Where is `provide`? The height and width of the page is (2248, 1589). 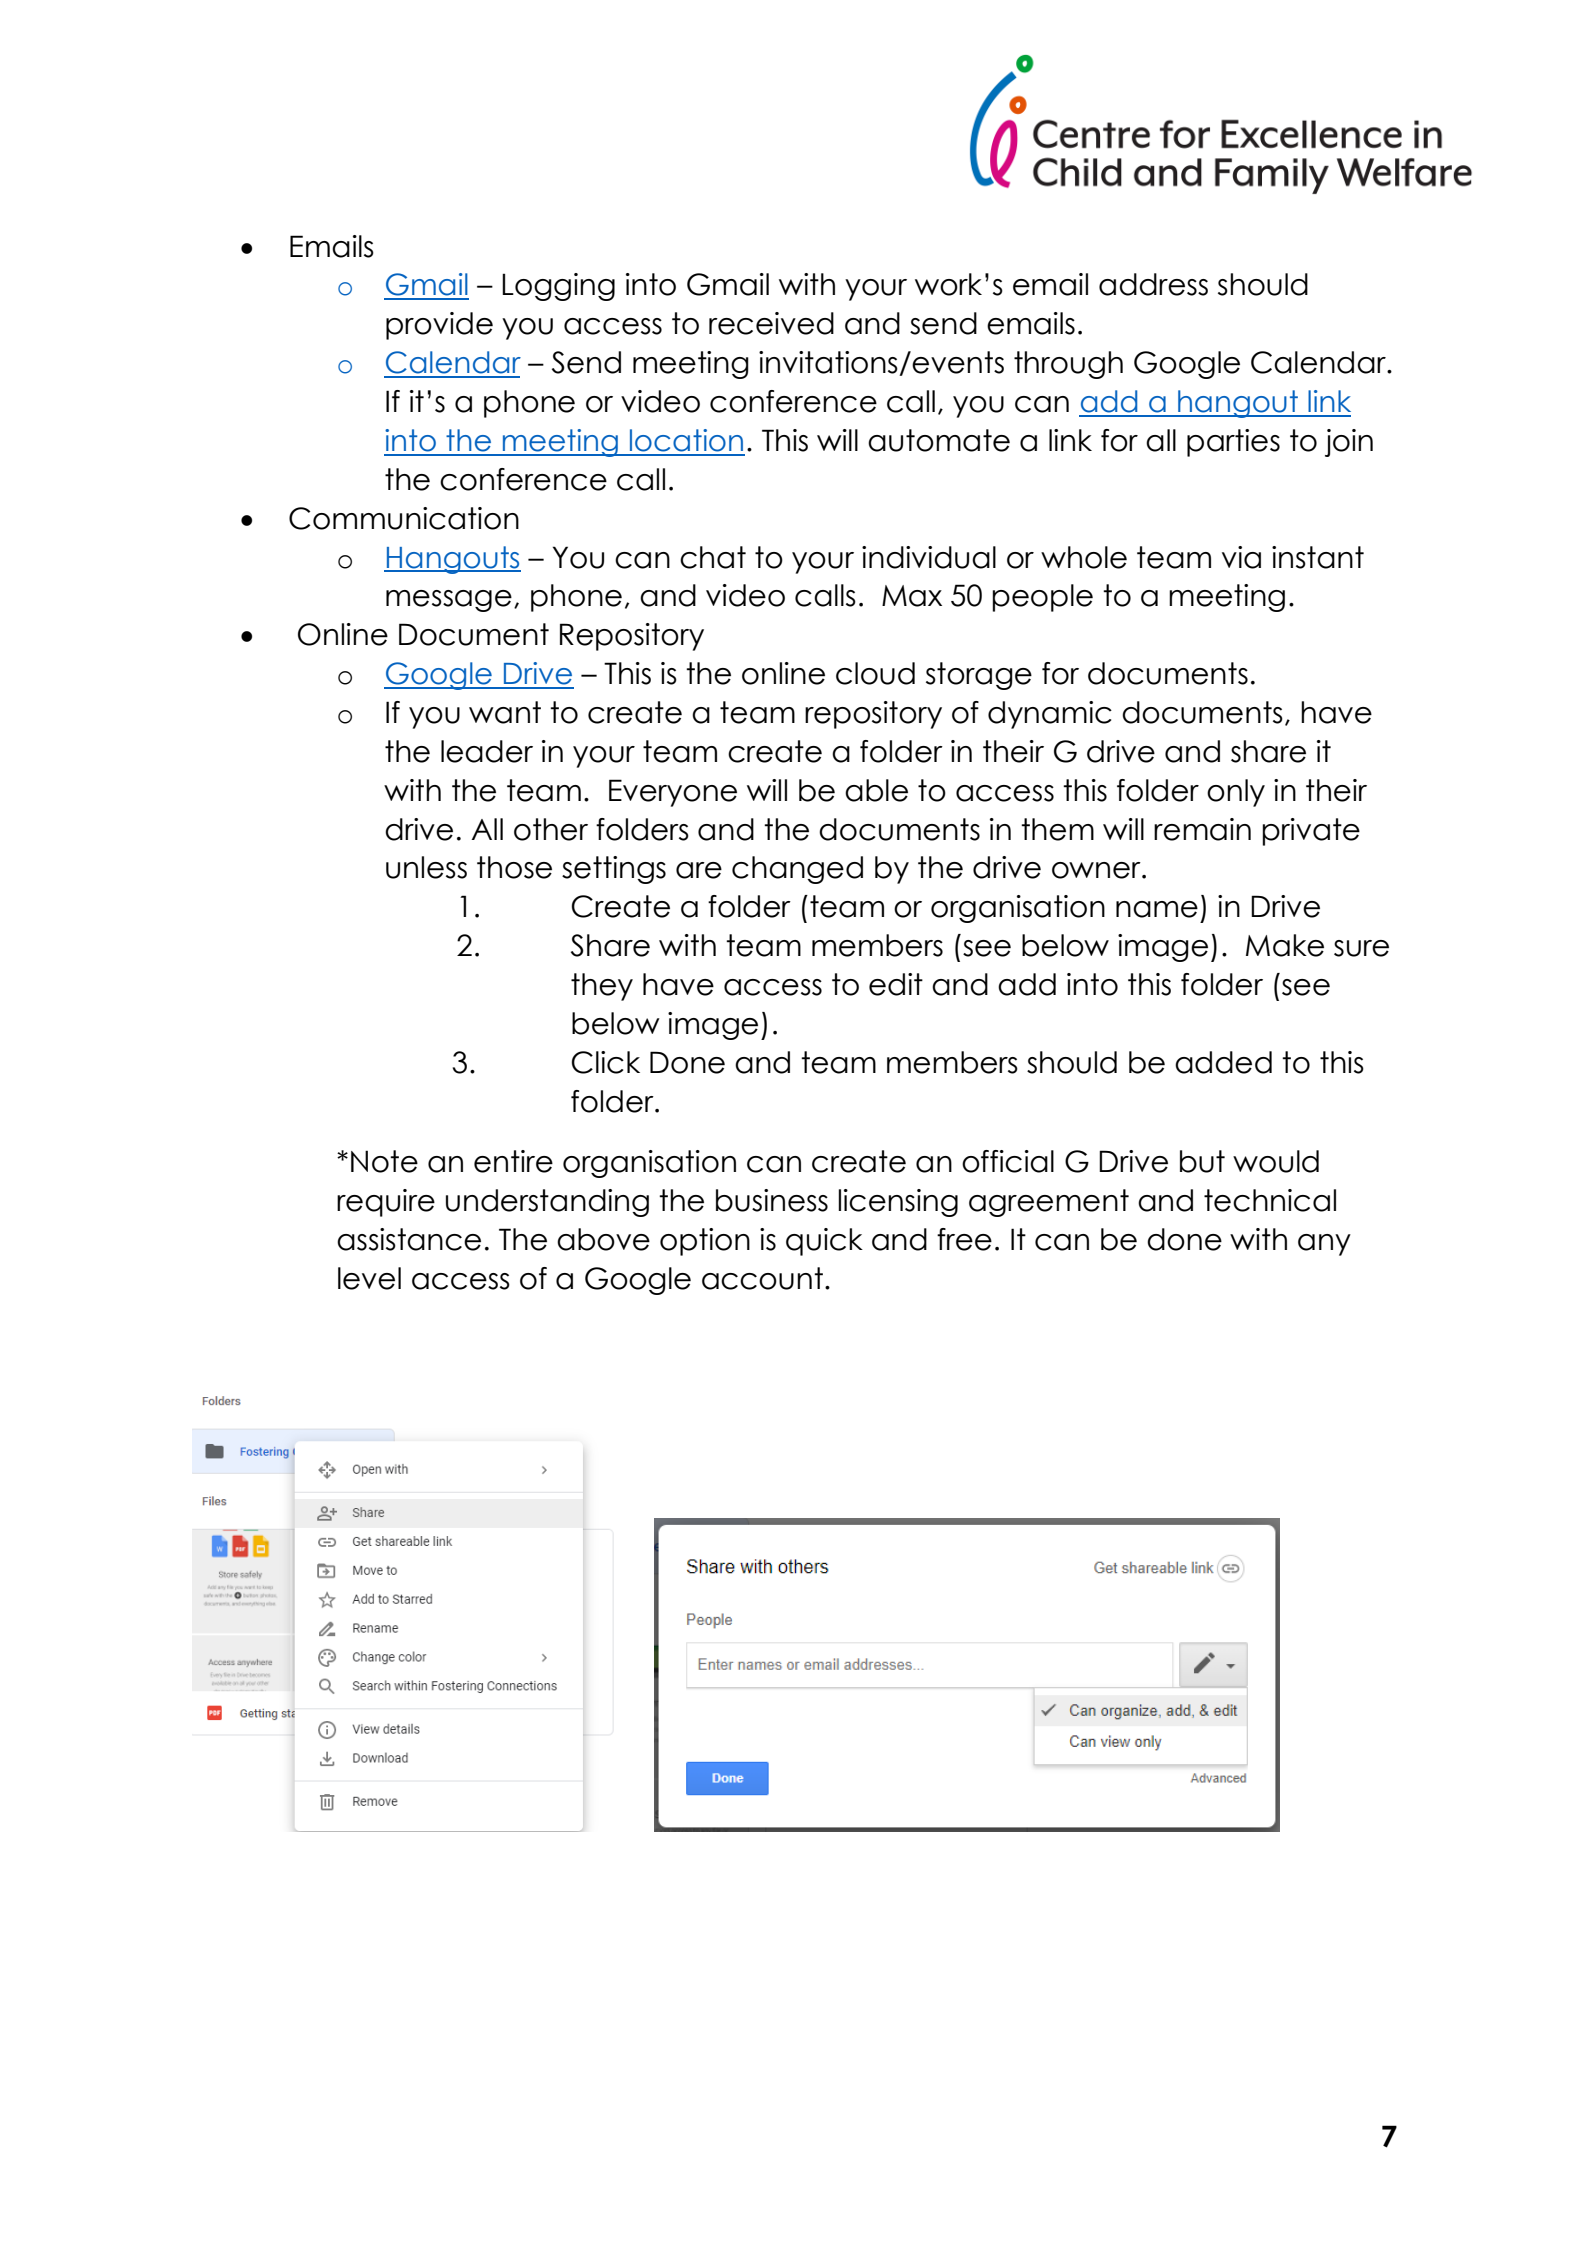
provide is located at coordinates (439, 326).
